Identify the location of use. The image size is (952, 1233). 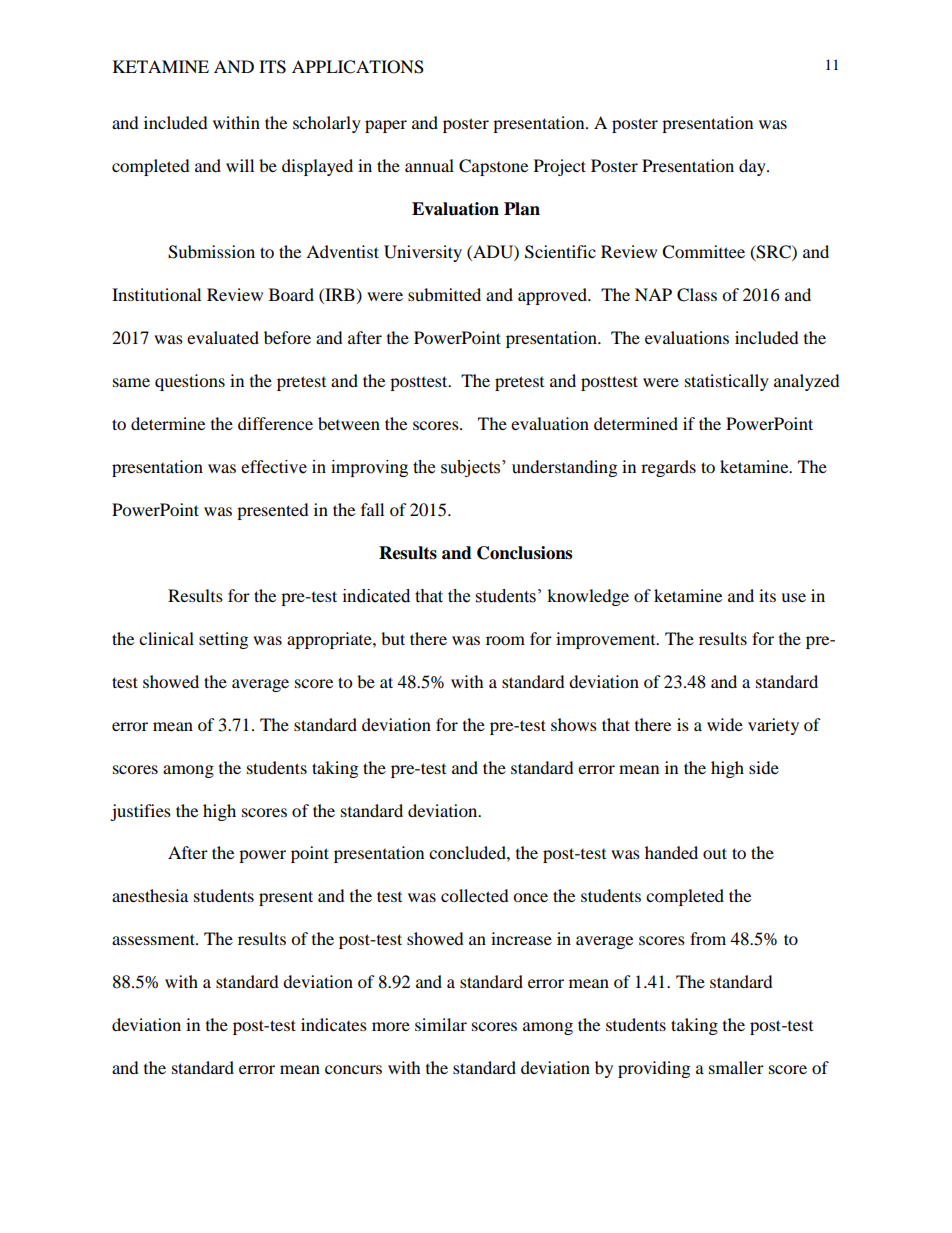
(793, 597).
